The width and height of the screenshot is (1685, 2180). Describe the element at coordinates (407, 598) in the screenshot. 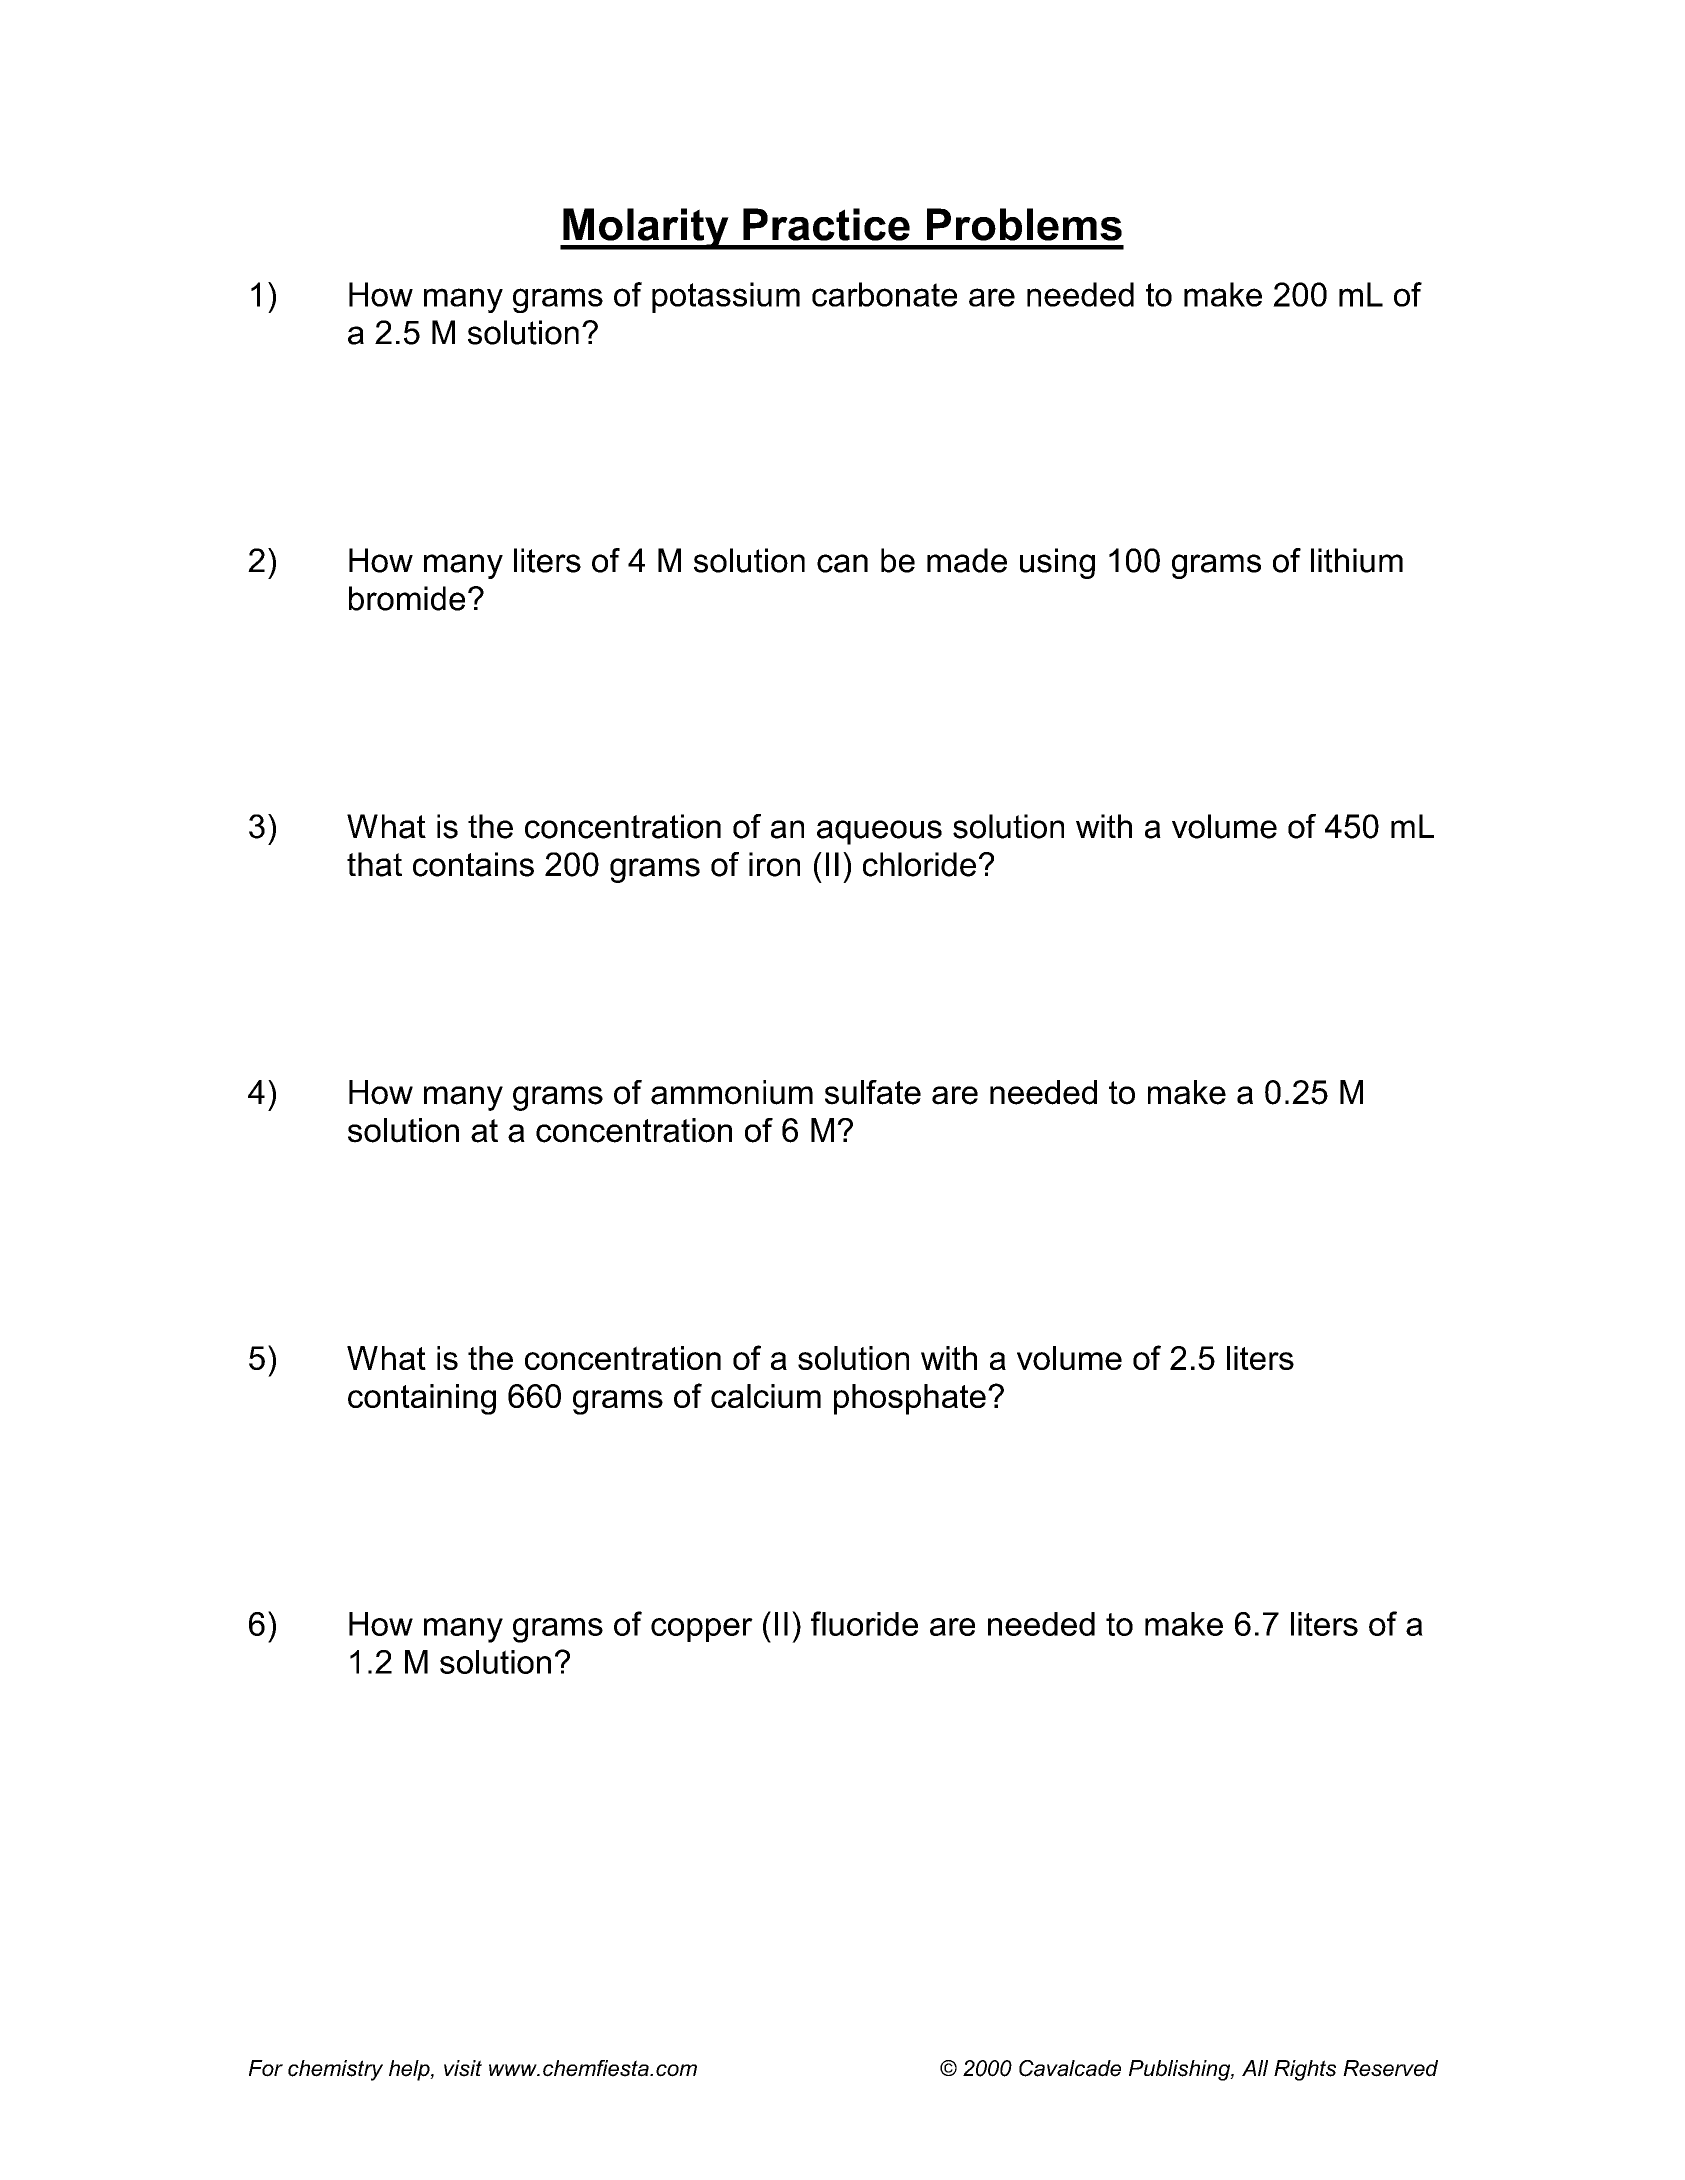

I see `bromide` at that location.
